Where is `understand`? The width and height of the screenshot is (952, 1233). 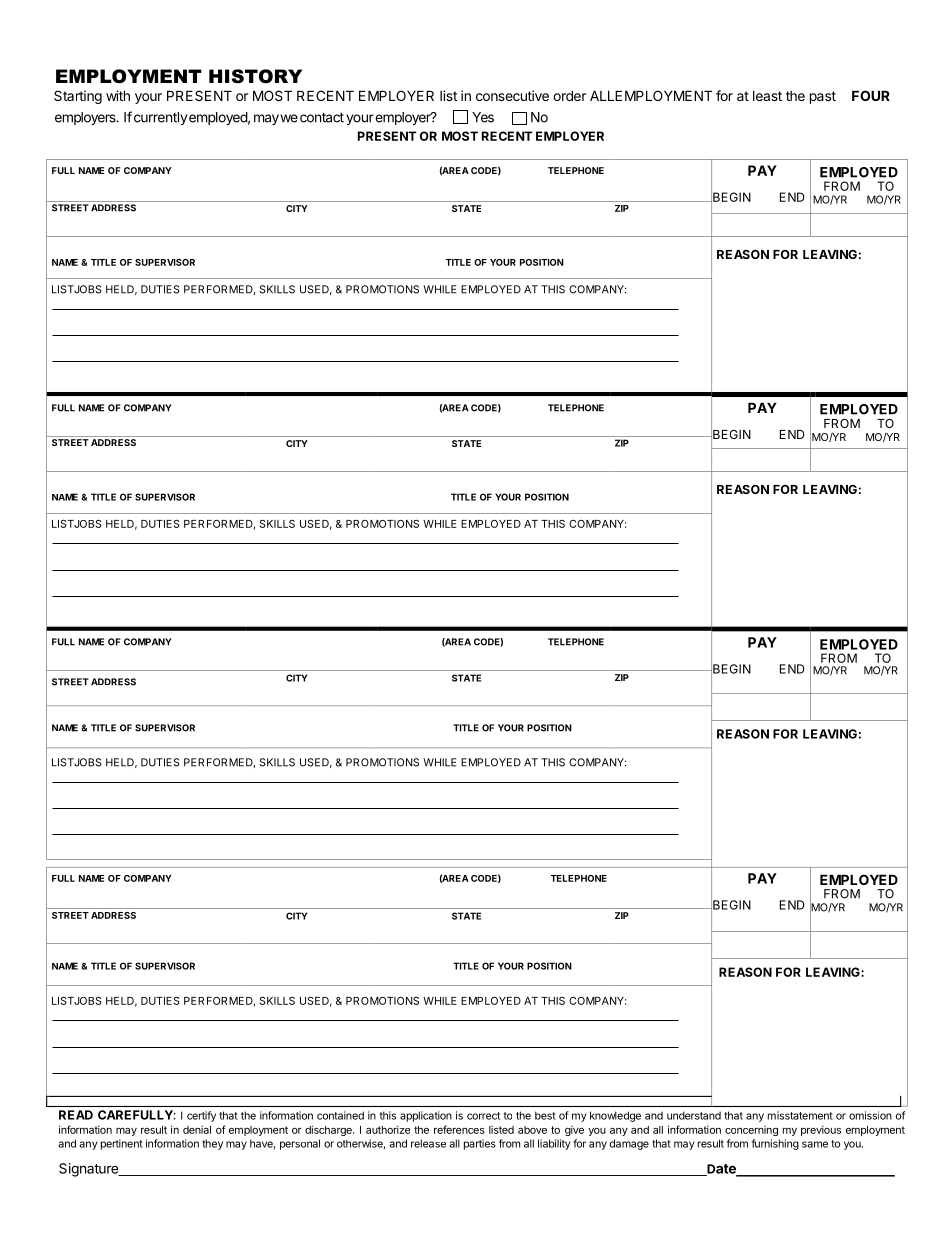 understand is located at coordinates (694, 1115).
